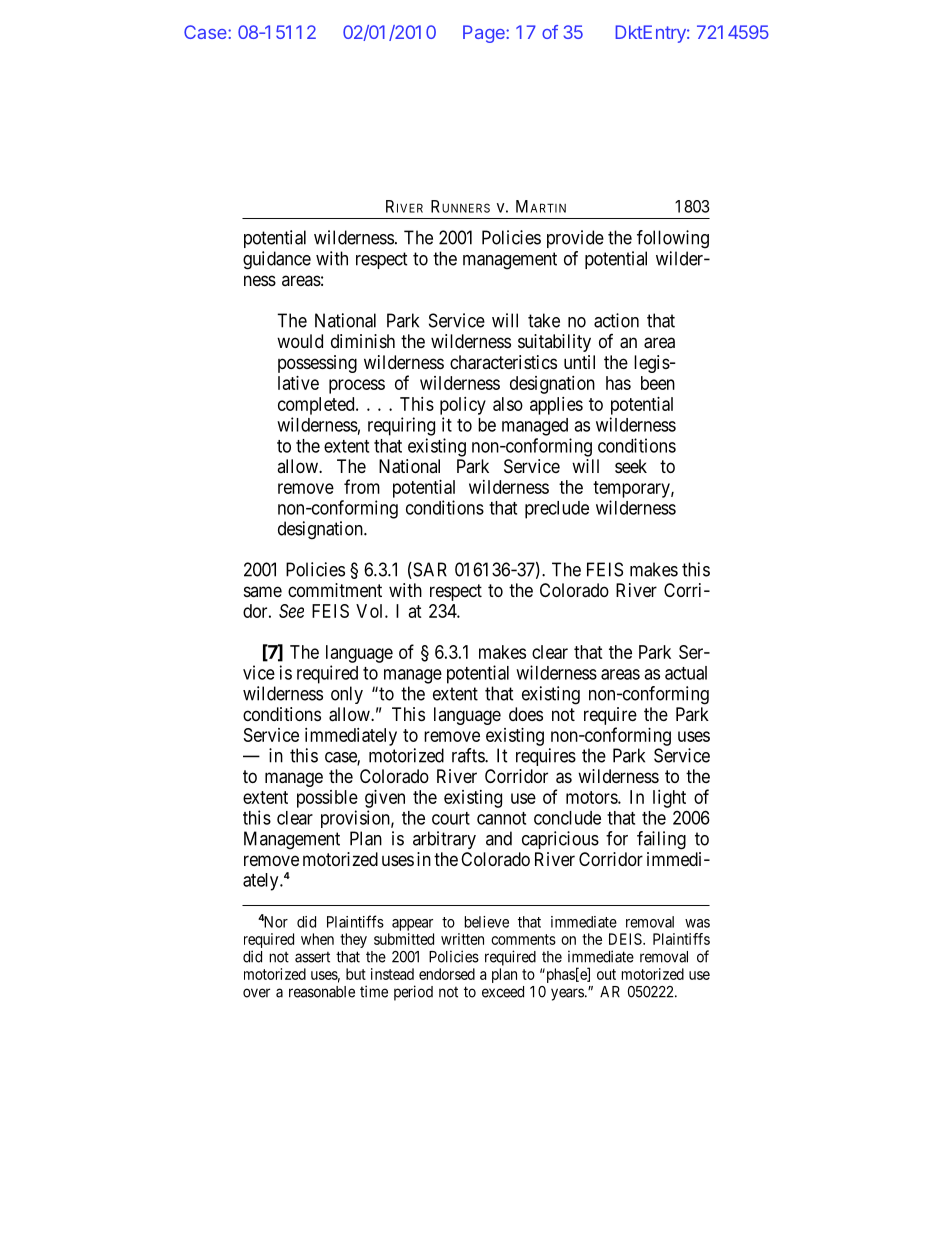 Image resolution: width=952 pixels, height=1233 pixels. I want to click on written, so click(462, 939).
